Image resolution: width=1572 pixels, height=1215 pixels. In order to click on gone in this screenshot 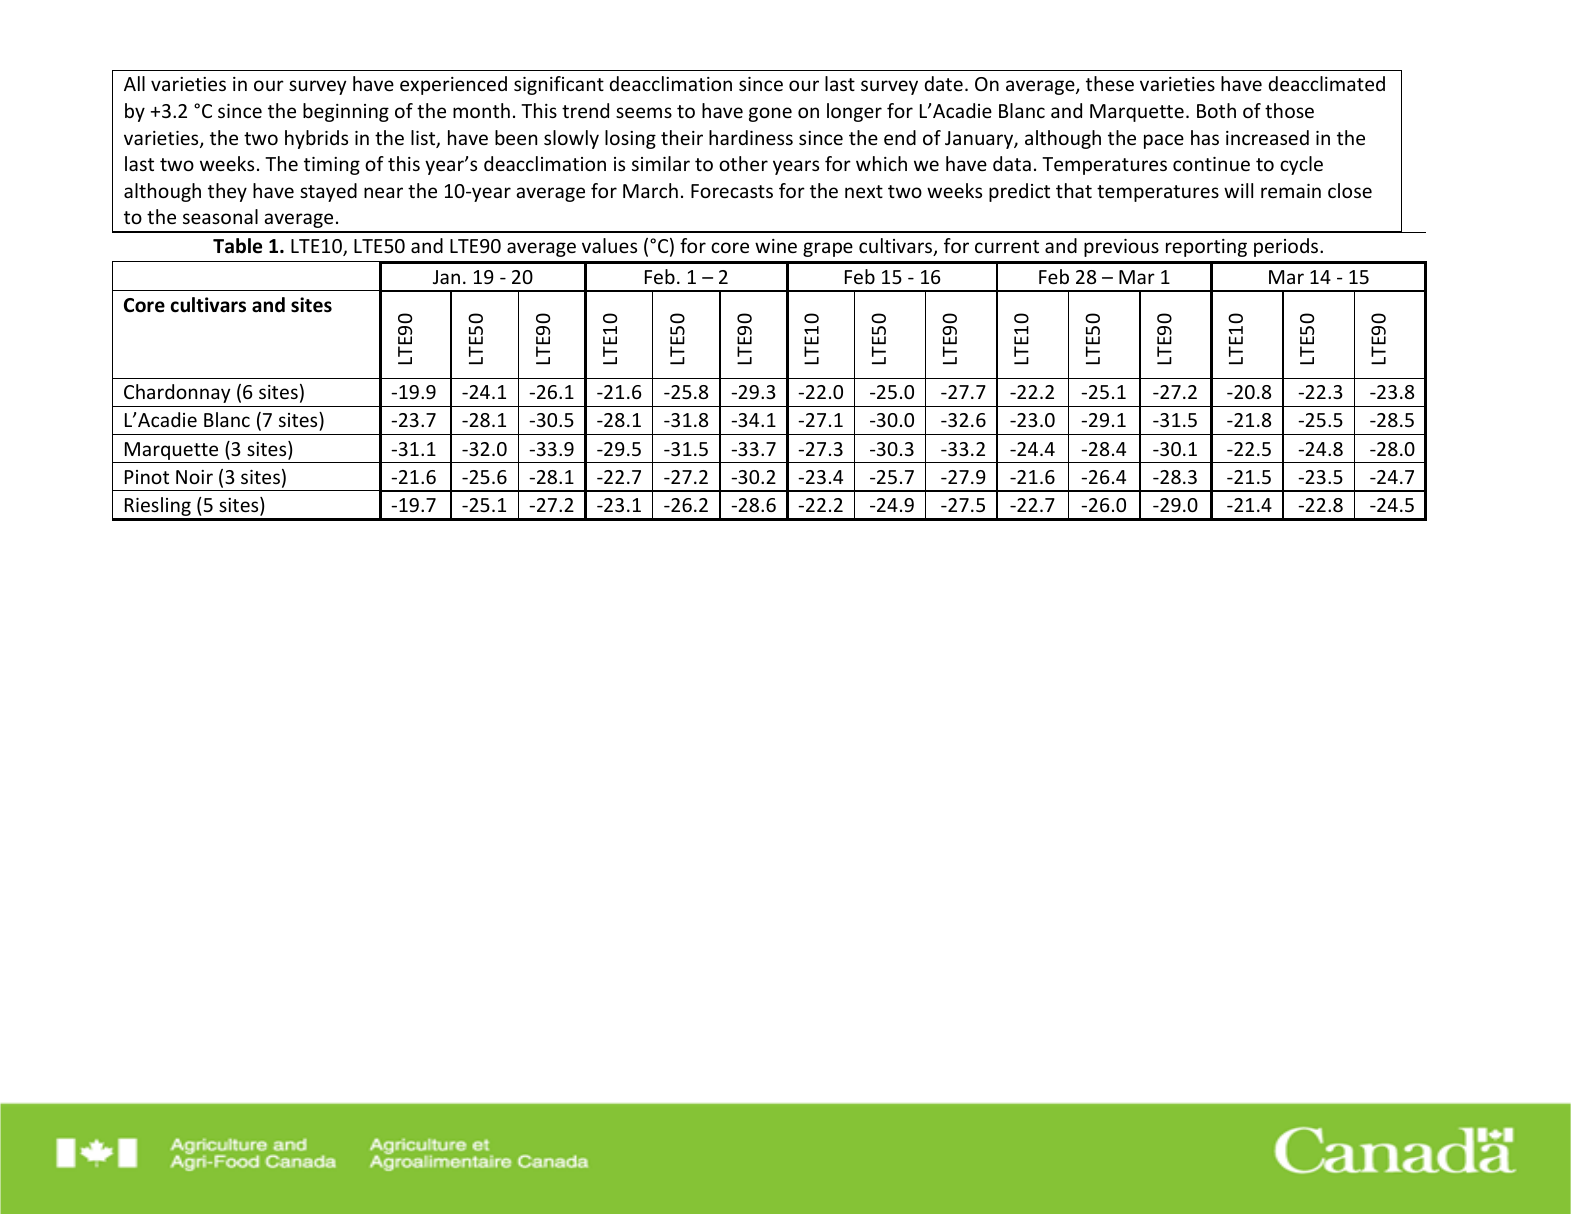, I will do `click(770, 114)`.
